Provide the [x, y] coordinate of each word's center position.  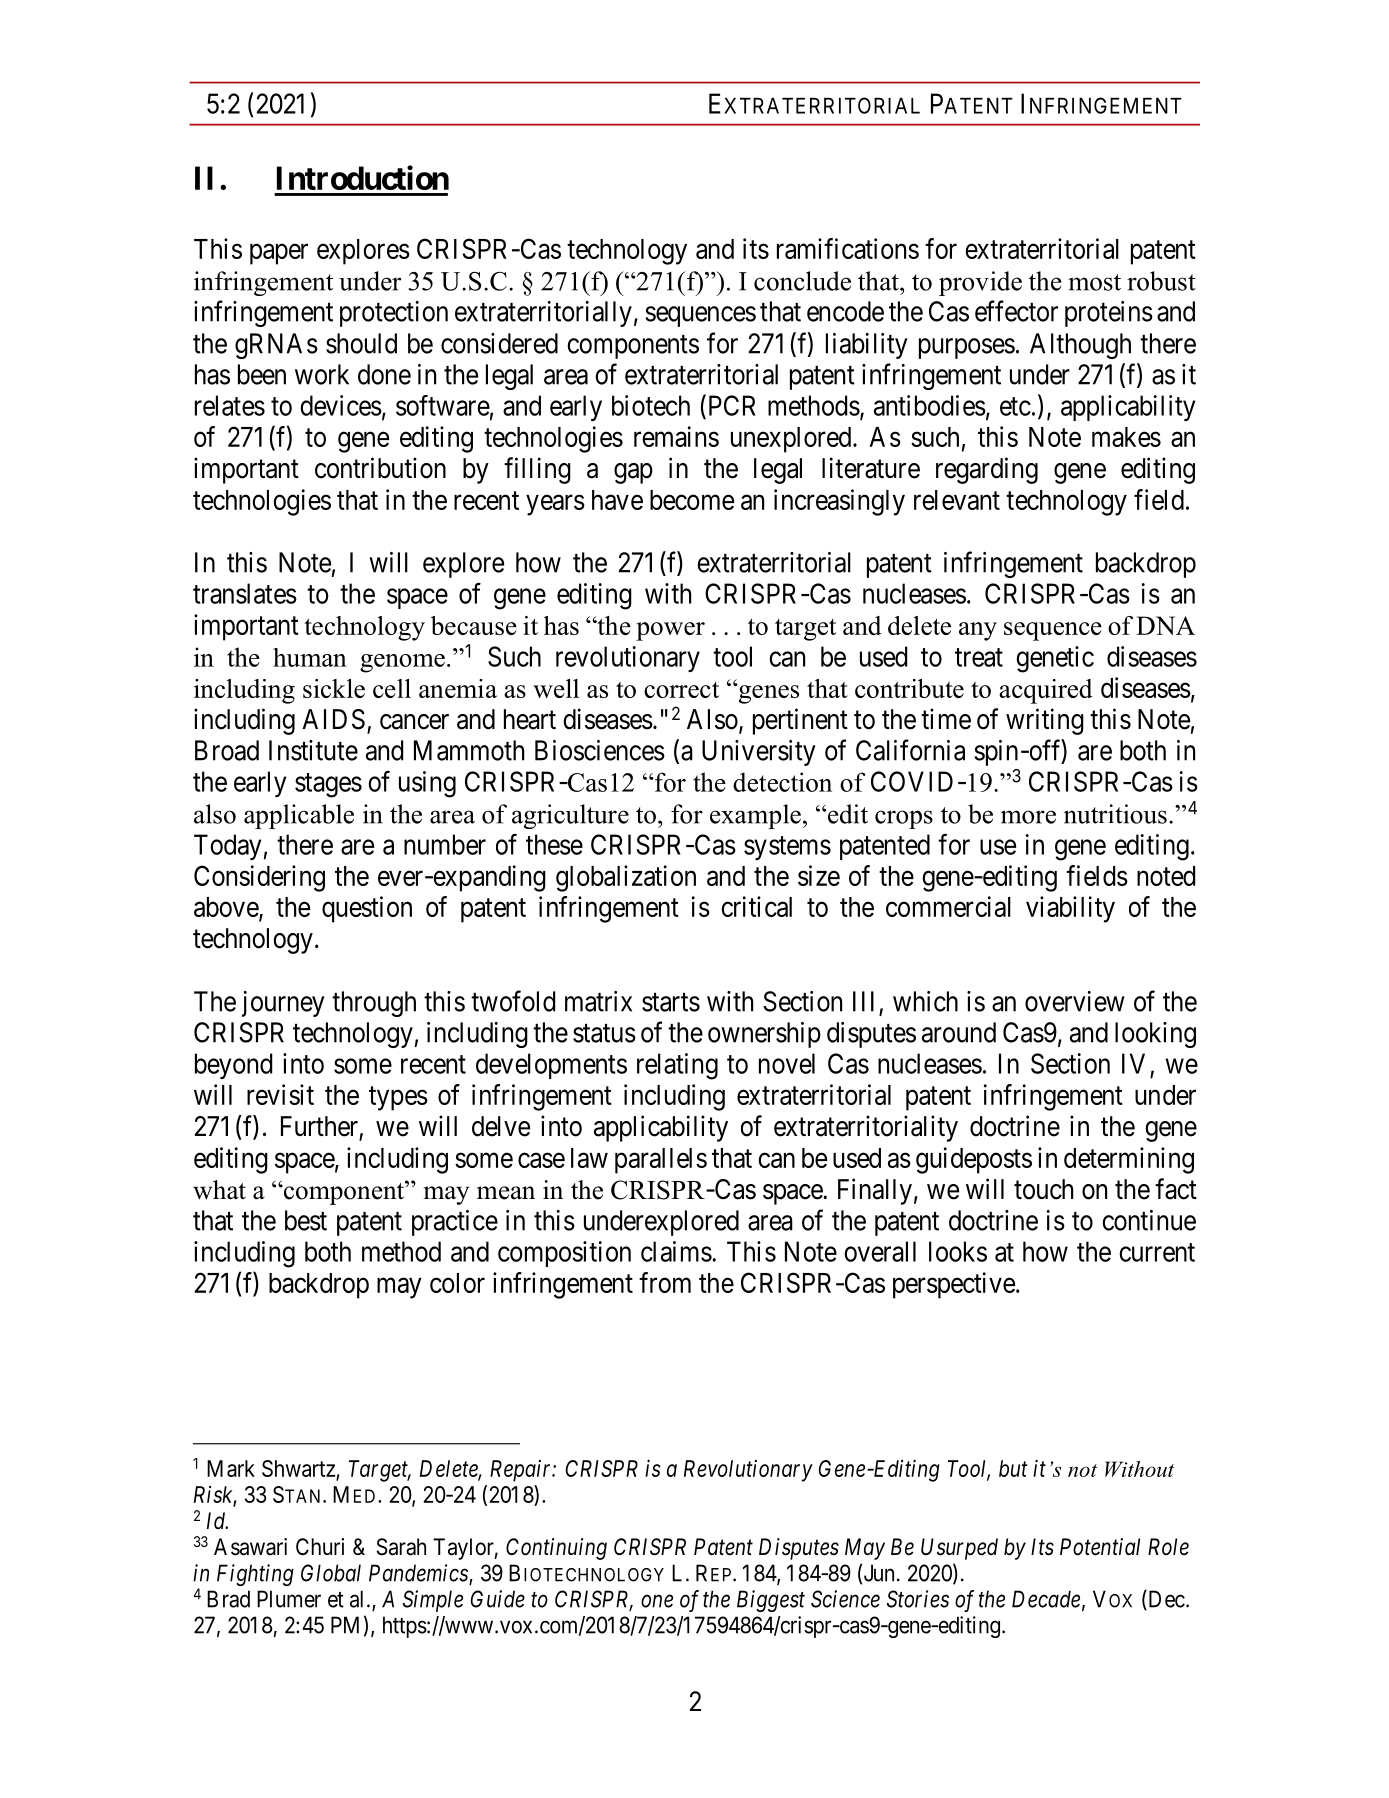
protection [394, 314]
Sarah [401, 1547]
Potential [1100, 1547]
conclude [802, 281]
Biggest [771, 1601]
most [1094, 282]
